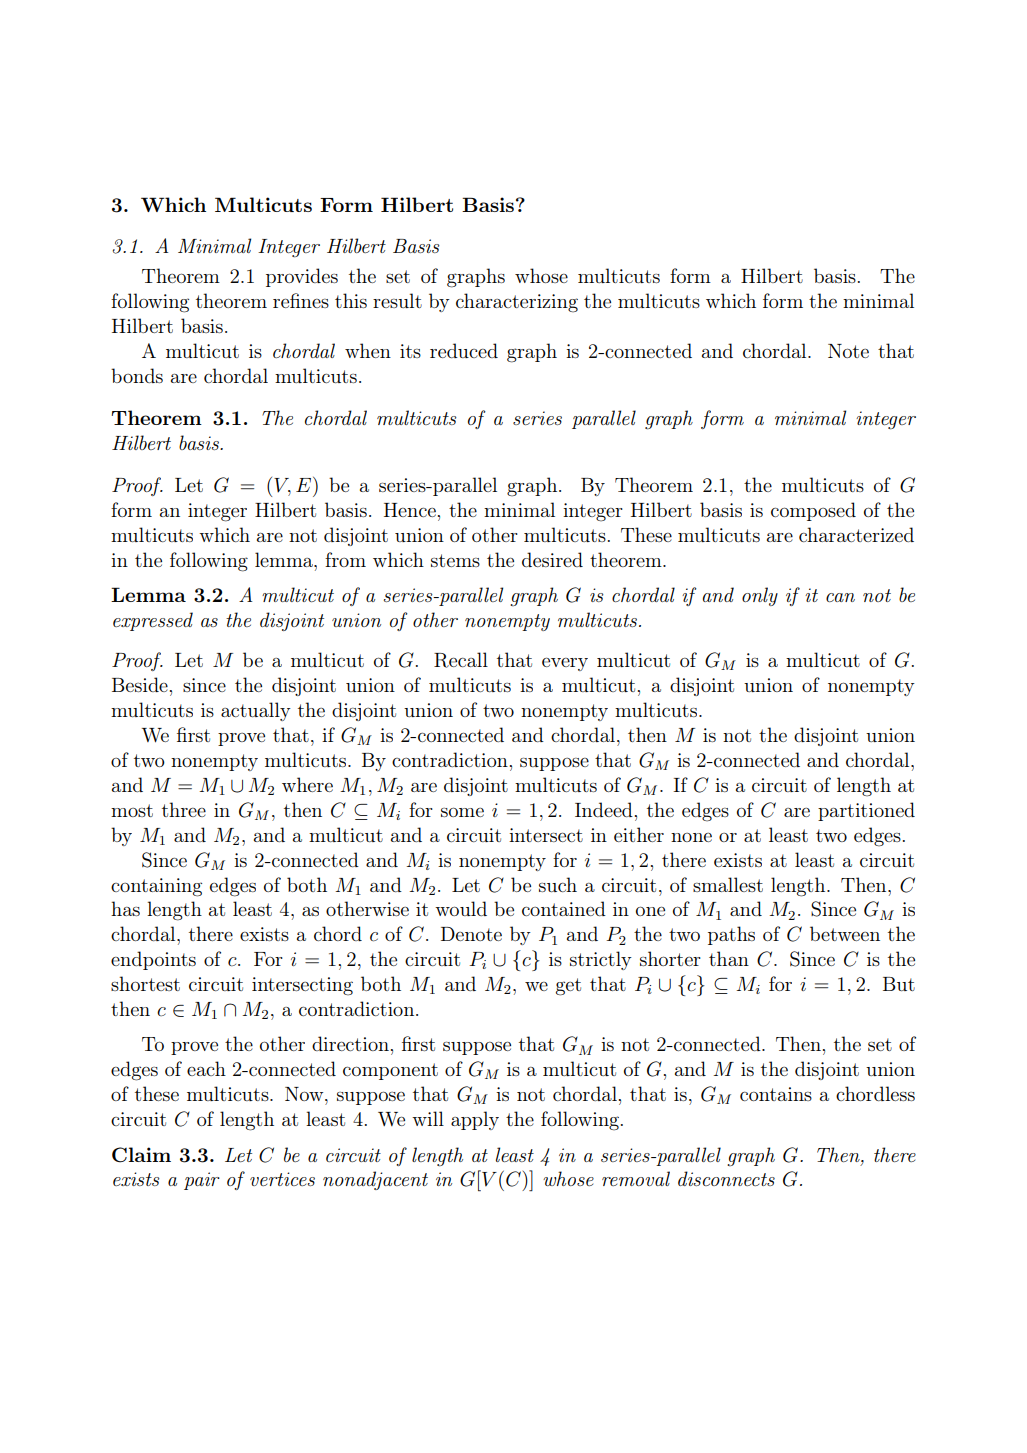 The width and height of the page is (1027, 1453). What do you see at coordinates (845, 933) in the page?
I see `between` at bounding box center [845, 933].
